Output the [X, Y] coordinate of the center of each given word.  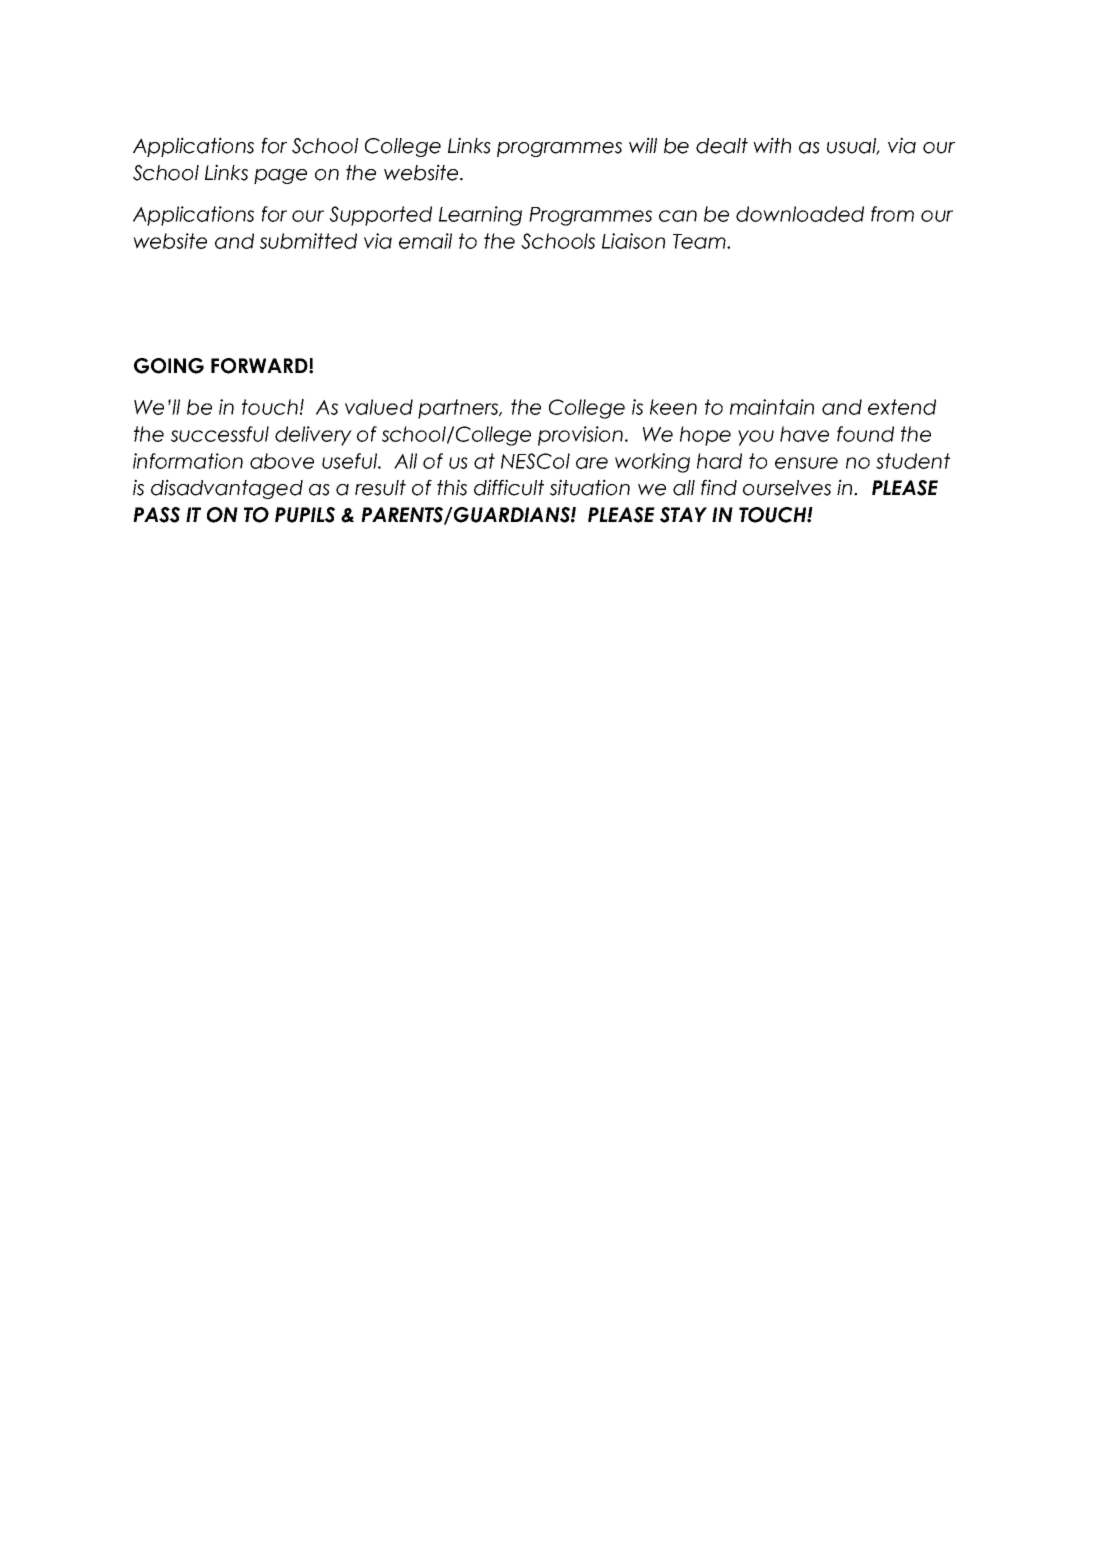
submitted [308, 241]
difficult [509, 487]
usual [853, 146]
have [804, 434]
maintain [772, 407]
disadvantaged [227, 489]
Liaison [633, 241]
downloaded [800, 214]
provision [580, 436]
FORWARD [260, 366]
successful [220, 434]
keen [673, 407]
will [643, 145]
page [280, 176]
